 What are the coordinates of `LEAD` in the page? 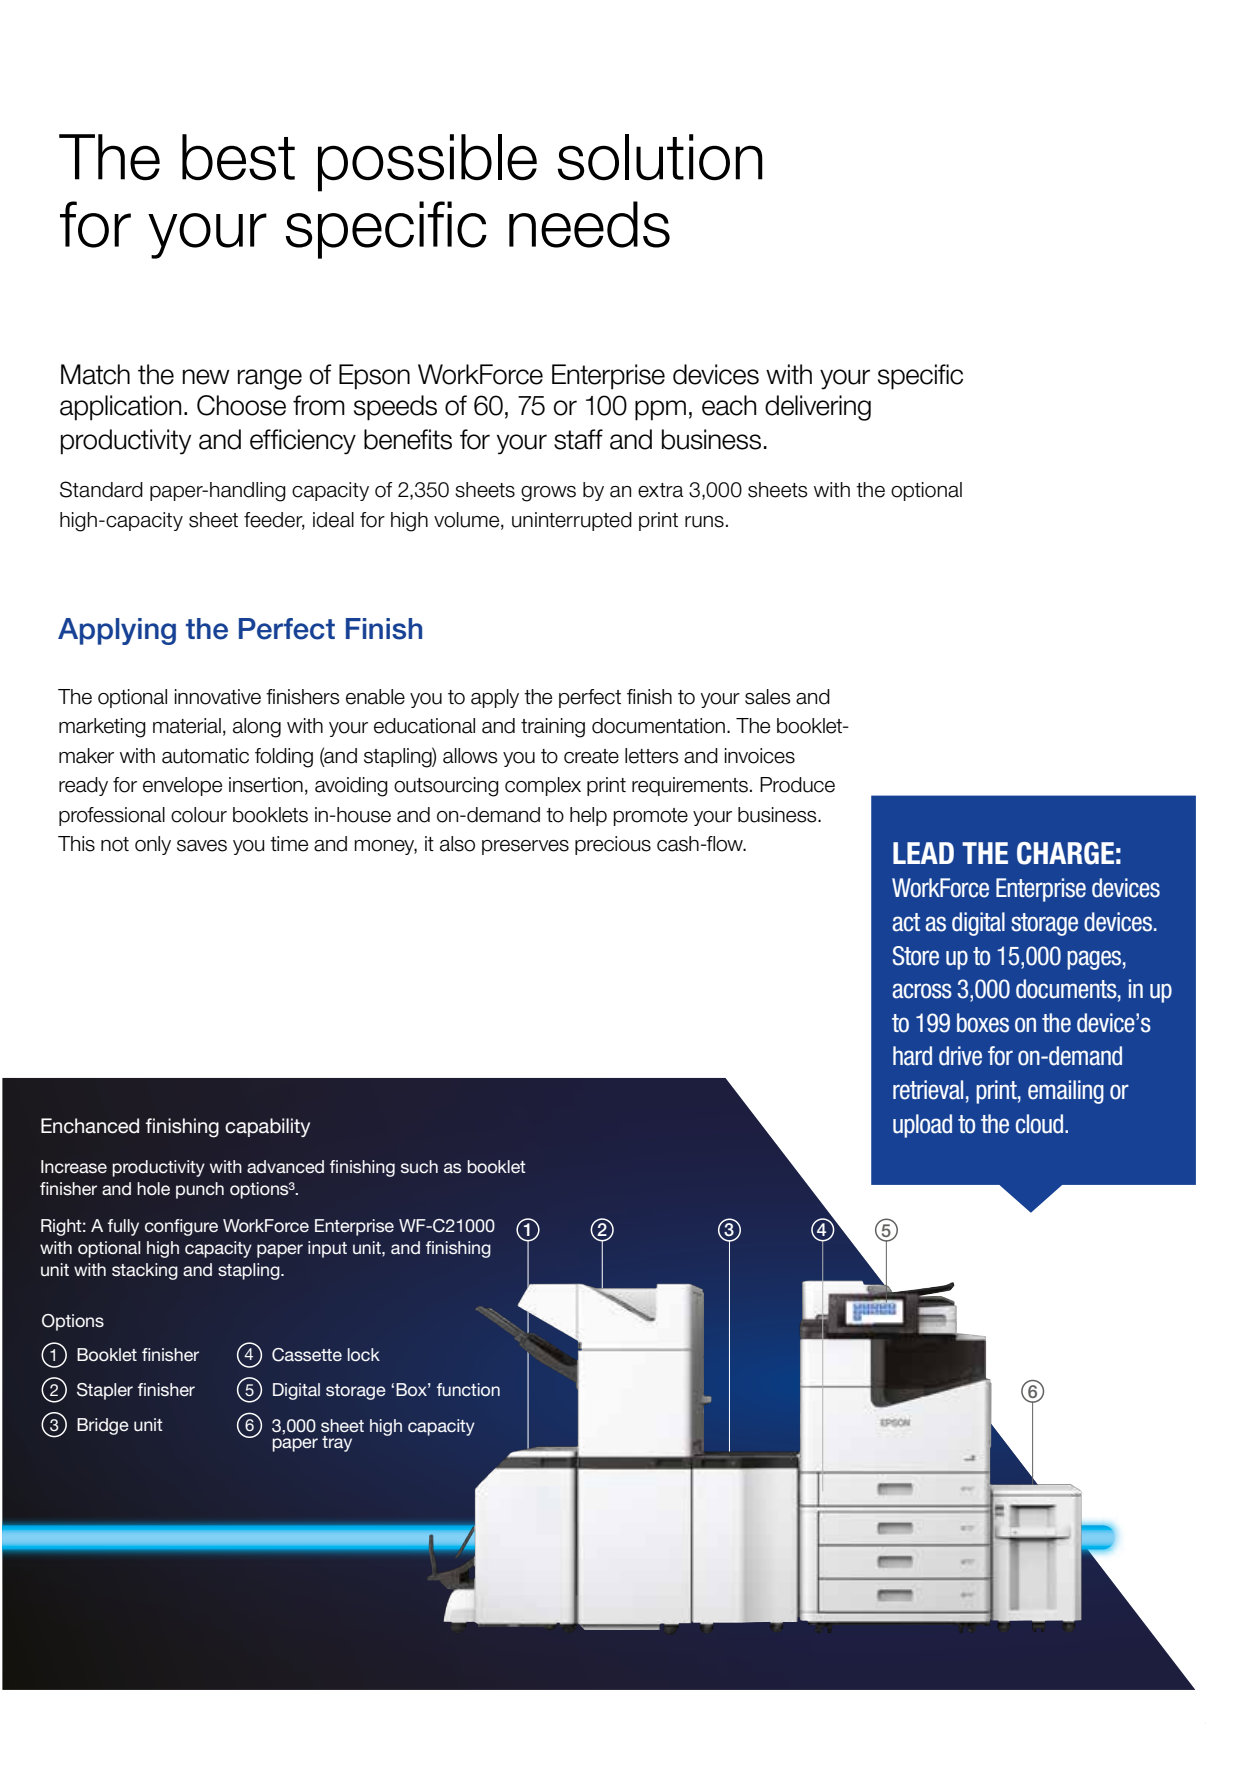 It's located at (923, 853).
